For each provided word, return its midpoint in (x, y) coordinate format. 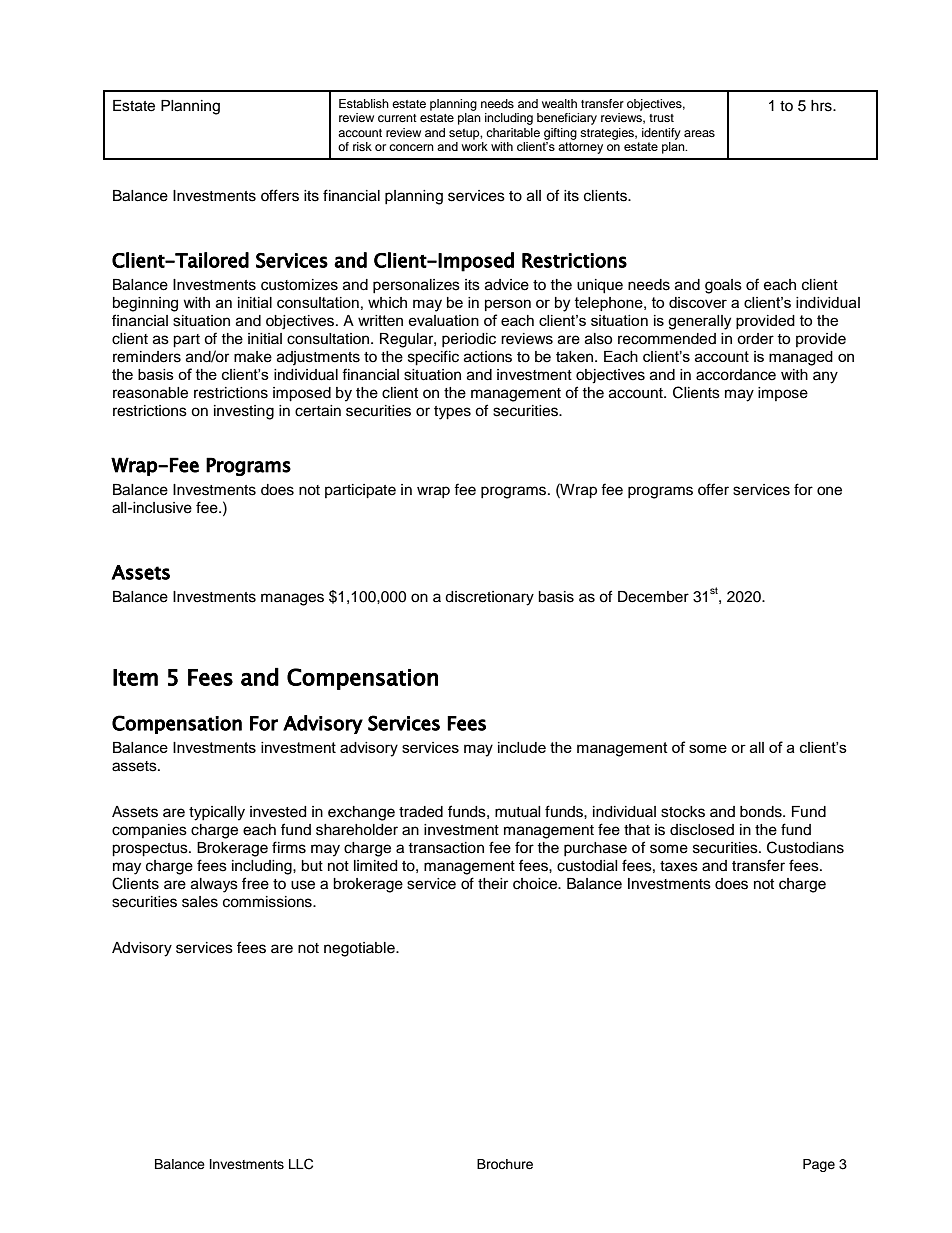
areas (699, 133)
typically (217, 813)
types (452, 413)
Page (819, 1165)
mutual (518, 812)
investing (244, 412)
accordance (736, 375)
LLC (301, 1164)
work (474, 145)
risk (362, 146)
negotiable (360, 949)
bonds (762, 812)
